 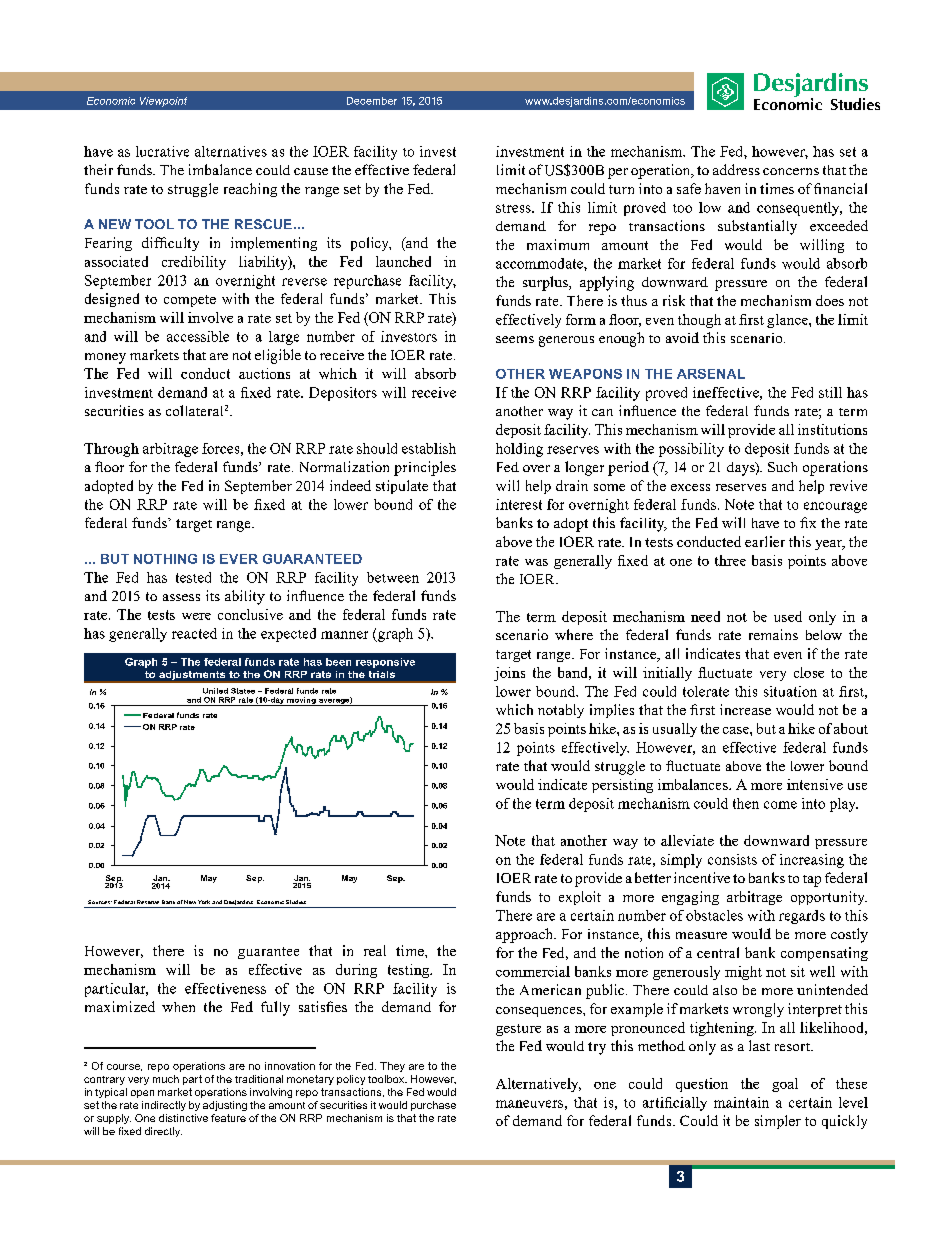 I want to click on seems, so click(x=515, y=339).
